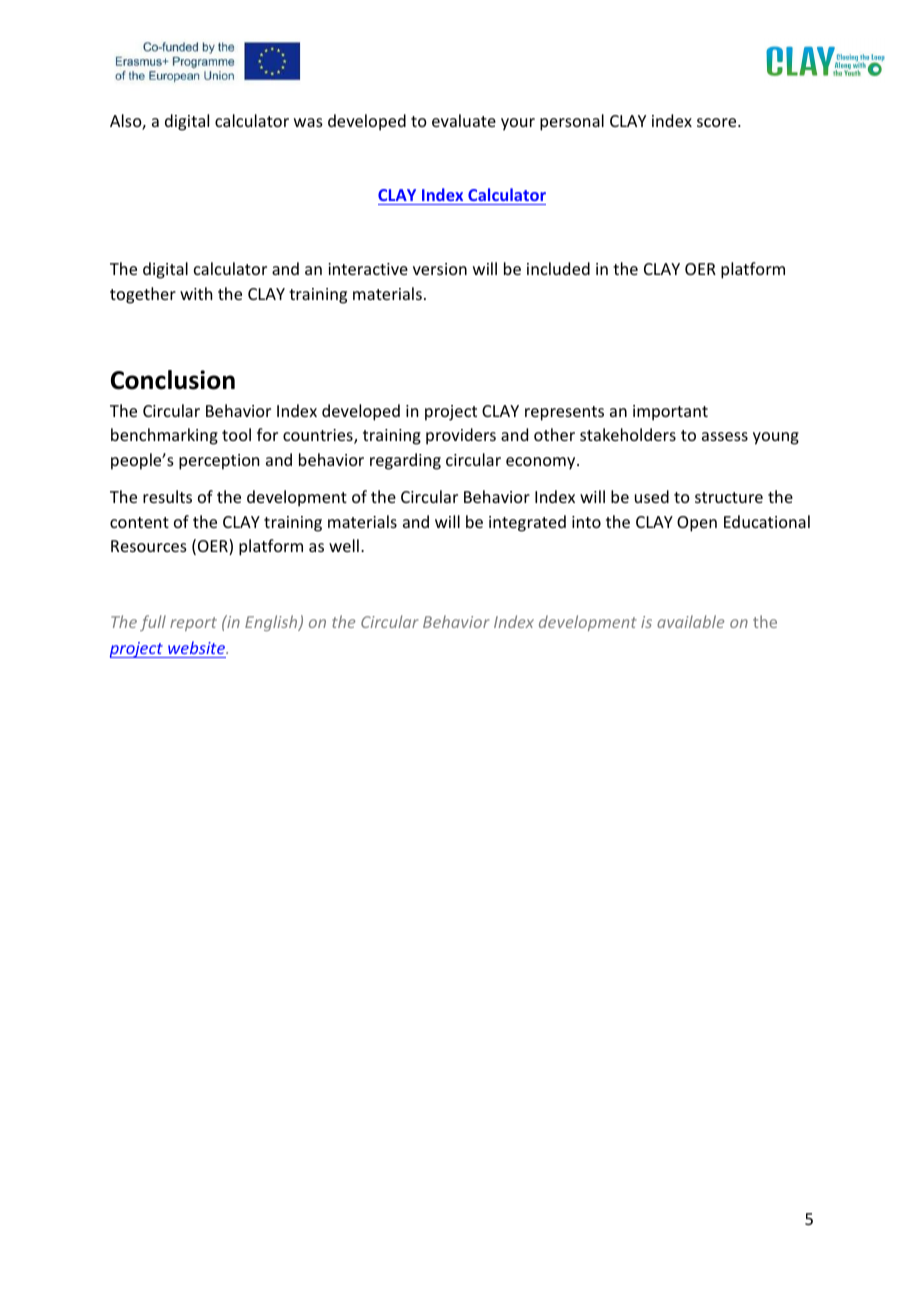  I want to click on Conclusion, so click(173, 380).
